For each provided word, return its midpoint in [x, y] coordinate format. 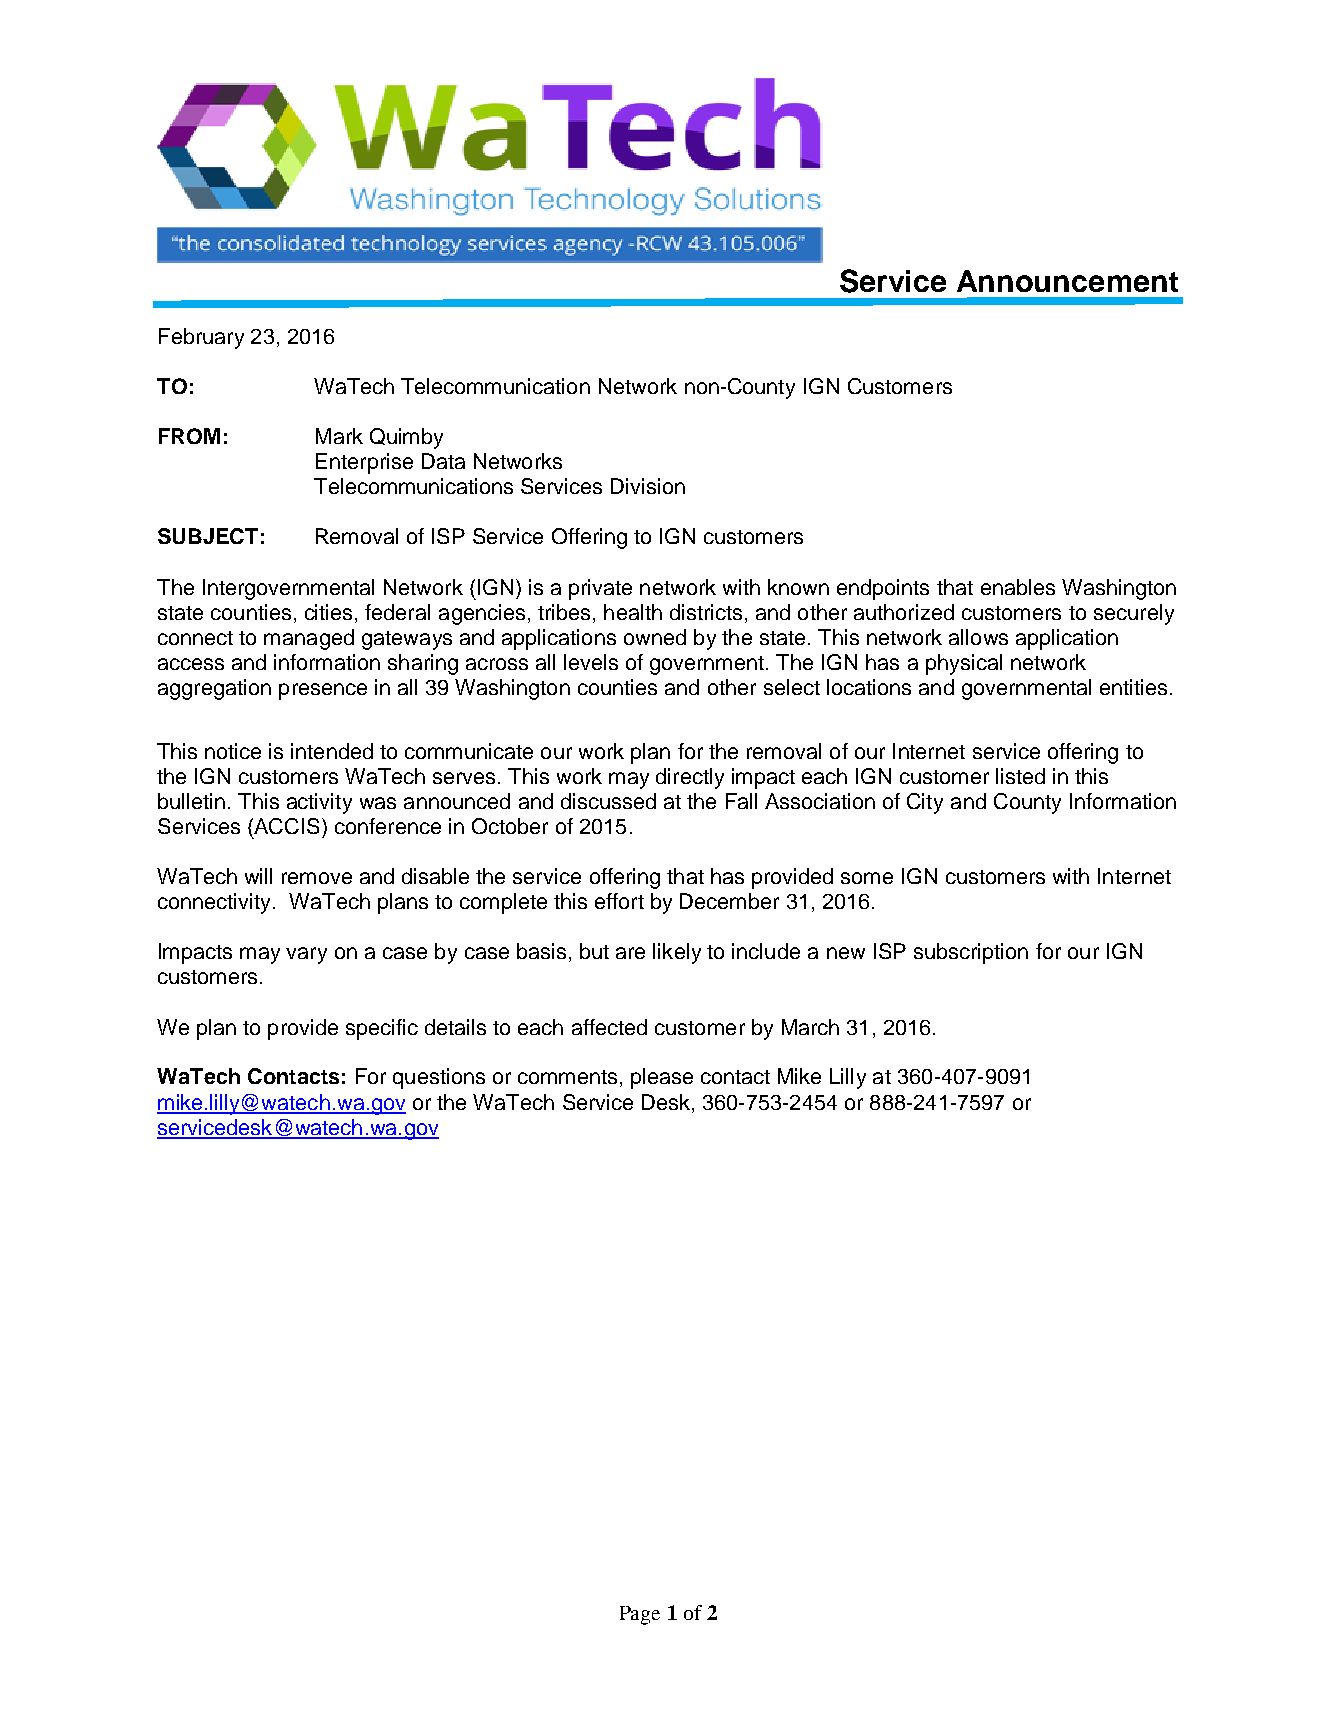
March [810, 1027]
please [662, 1078]
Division [648, 486]
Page [640, 1615]
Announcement [1067, 281]
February [201, 338]
